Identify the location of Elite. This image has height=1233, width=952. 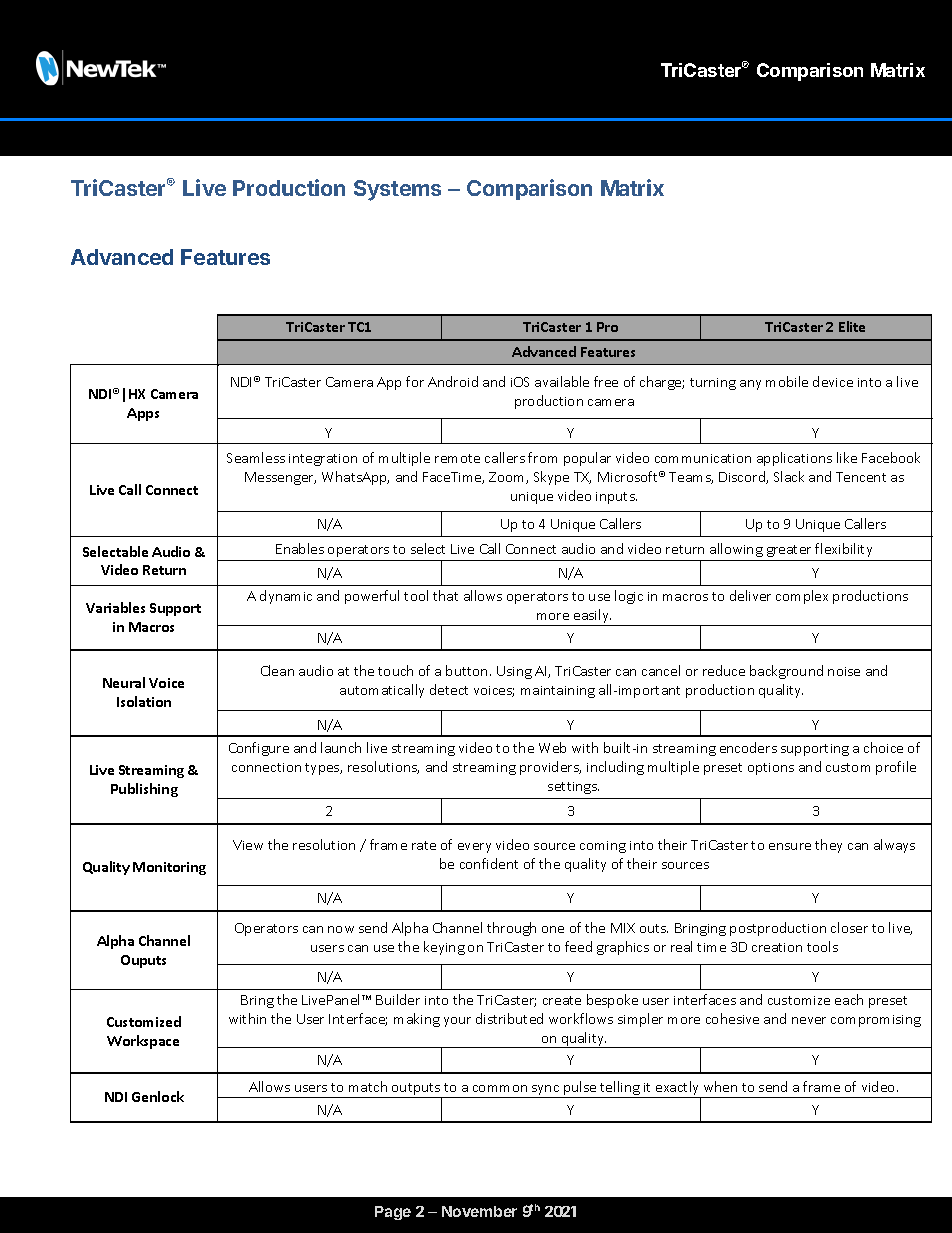
(852, 326).
